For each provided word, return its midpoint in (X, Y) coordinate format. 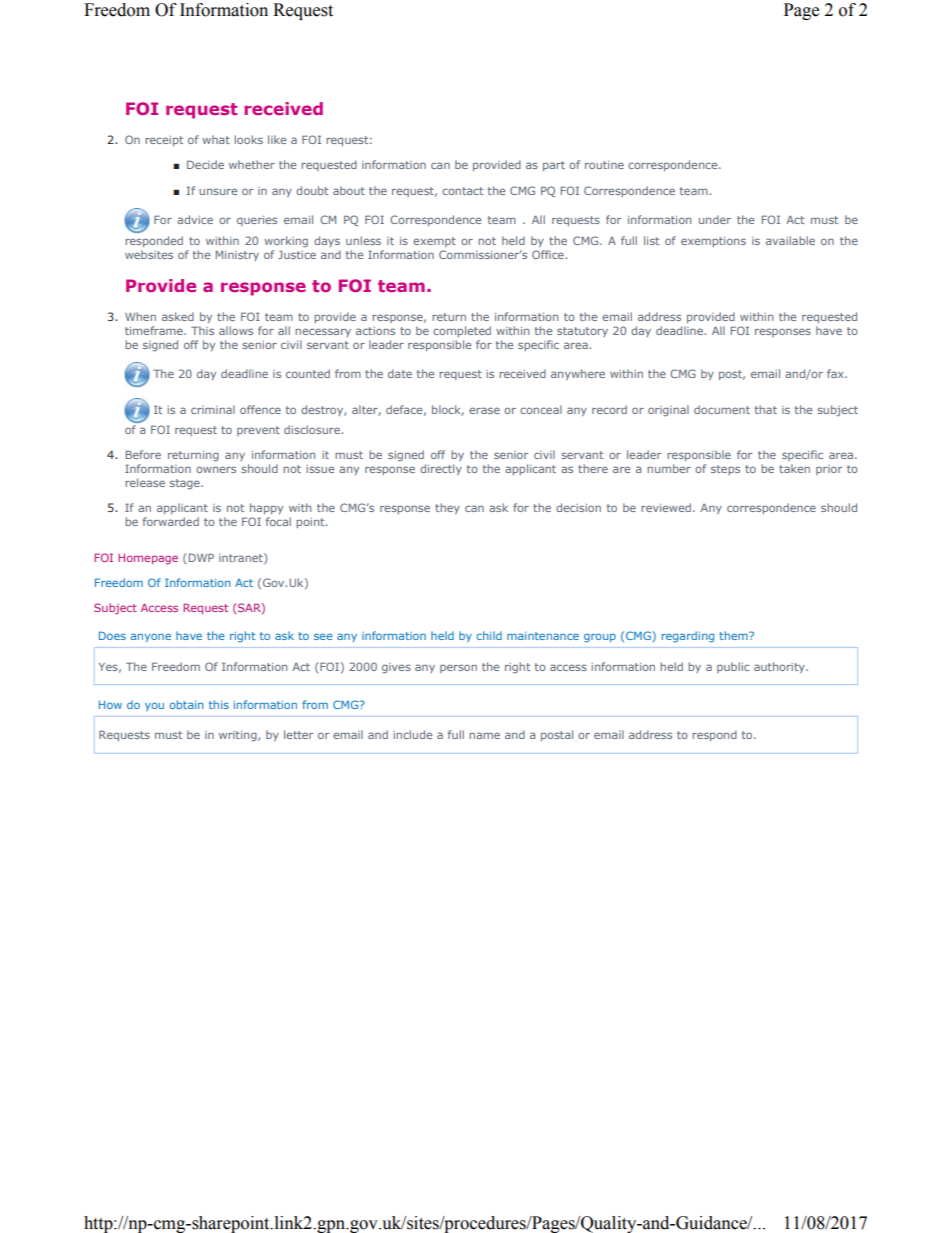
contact (462, 191)
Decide (205, 164)
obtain (187, 704)
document (722, 409)
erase (484, 410)
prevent (258, 431)
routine (604, 165)
